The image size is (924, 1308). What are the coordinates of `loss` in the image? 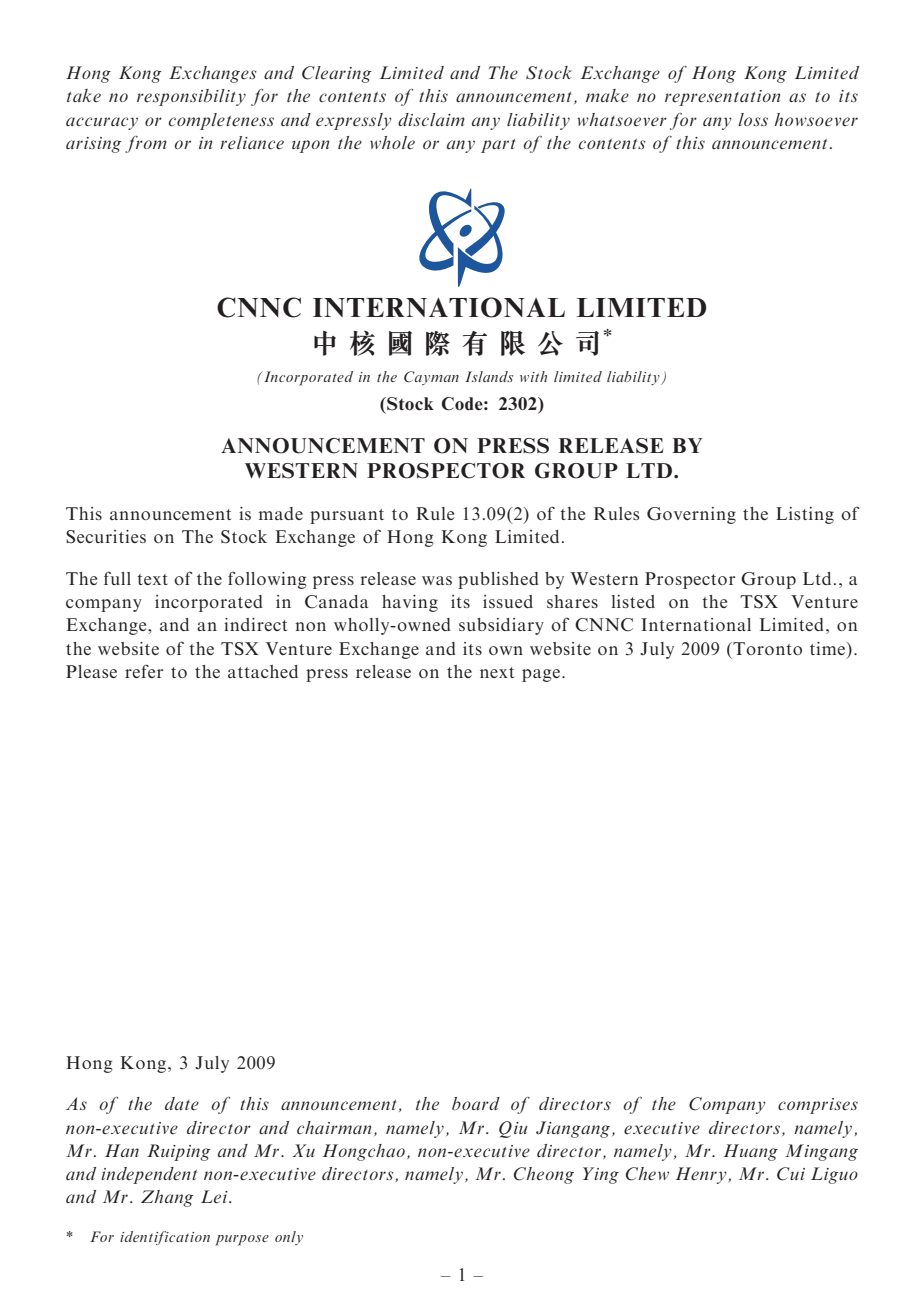 It's located at (753, 119).
